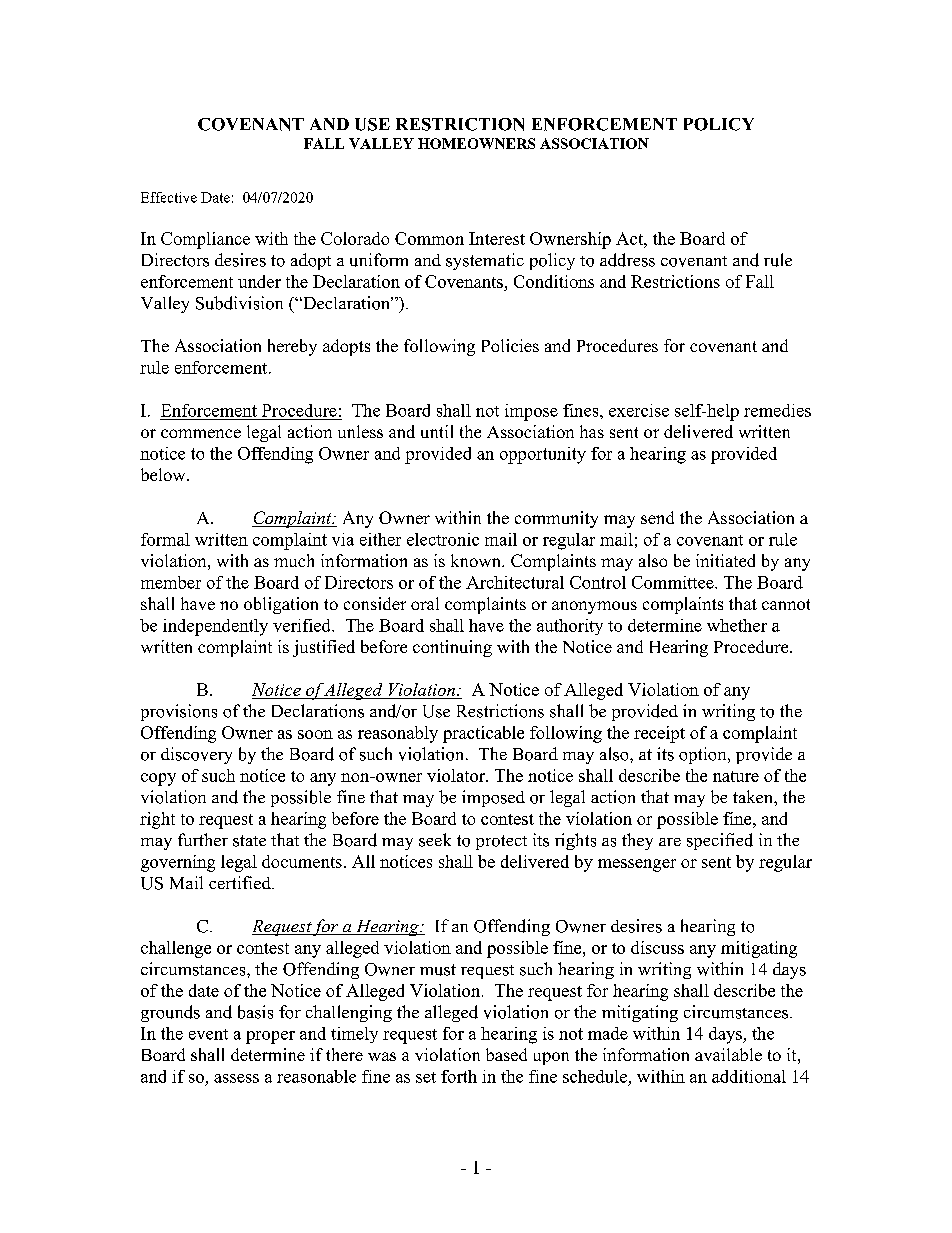  I want to click on event, so click(208, 1034).
